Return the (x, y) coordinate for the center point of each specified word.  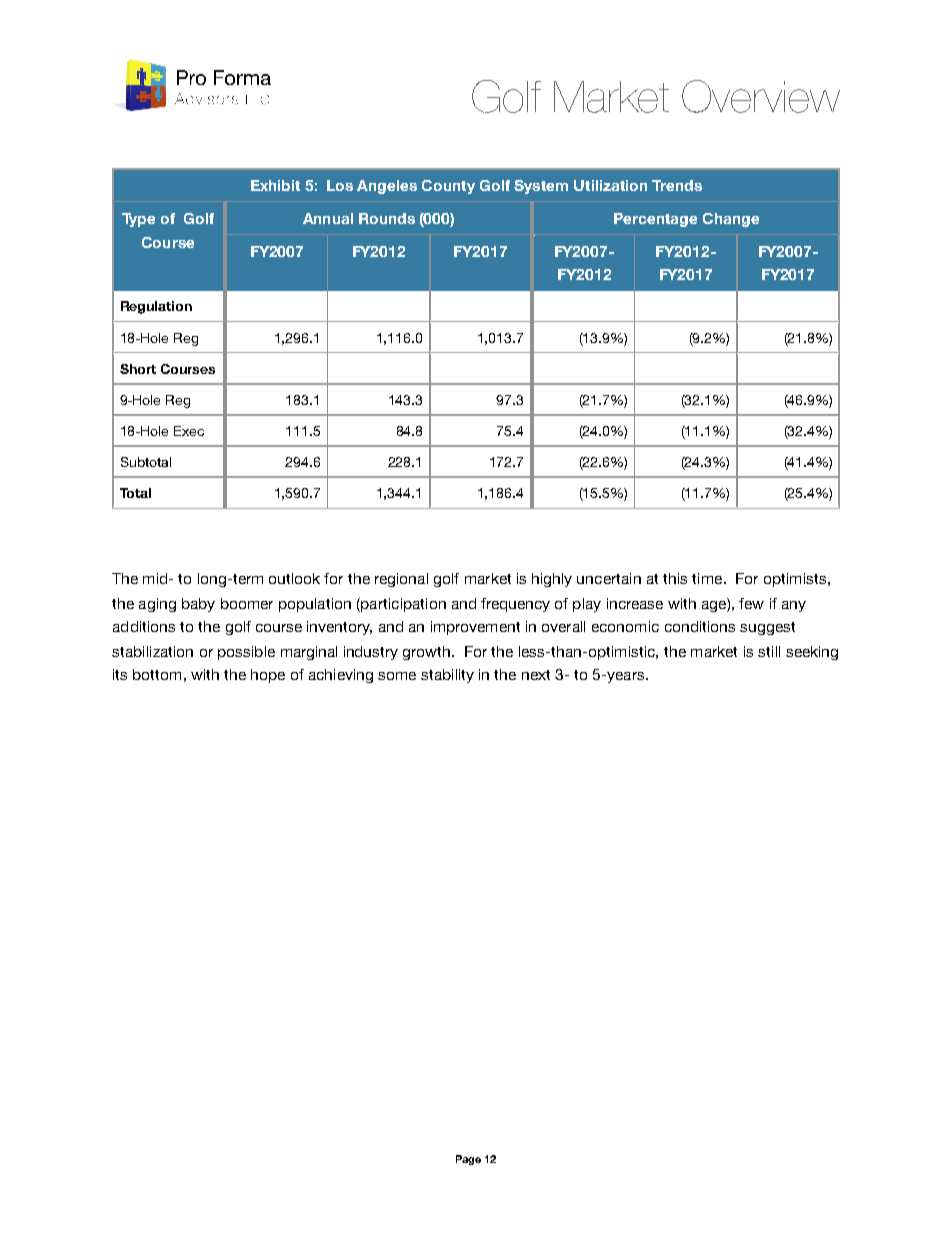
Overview (761, 96)
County (448, 187)
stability (447, 676)
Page (468, 1160)
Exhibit (275, 185)
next (536, 675)
